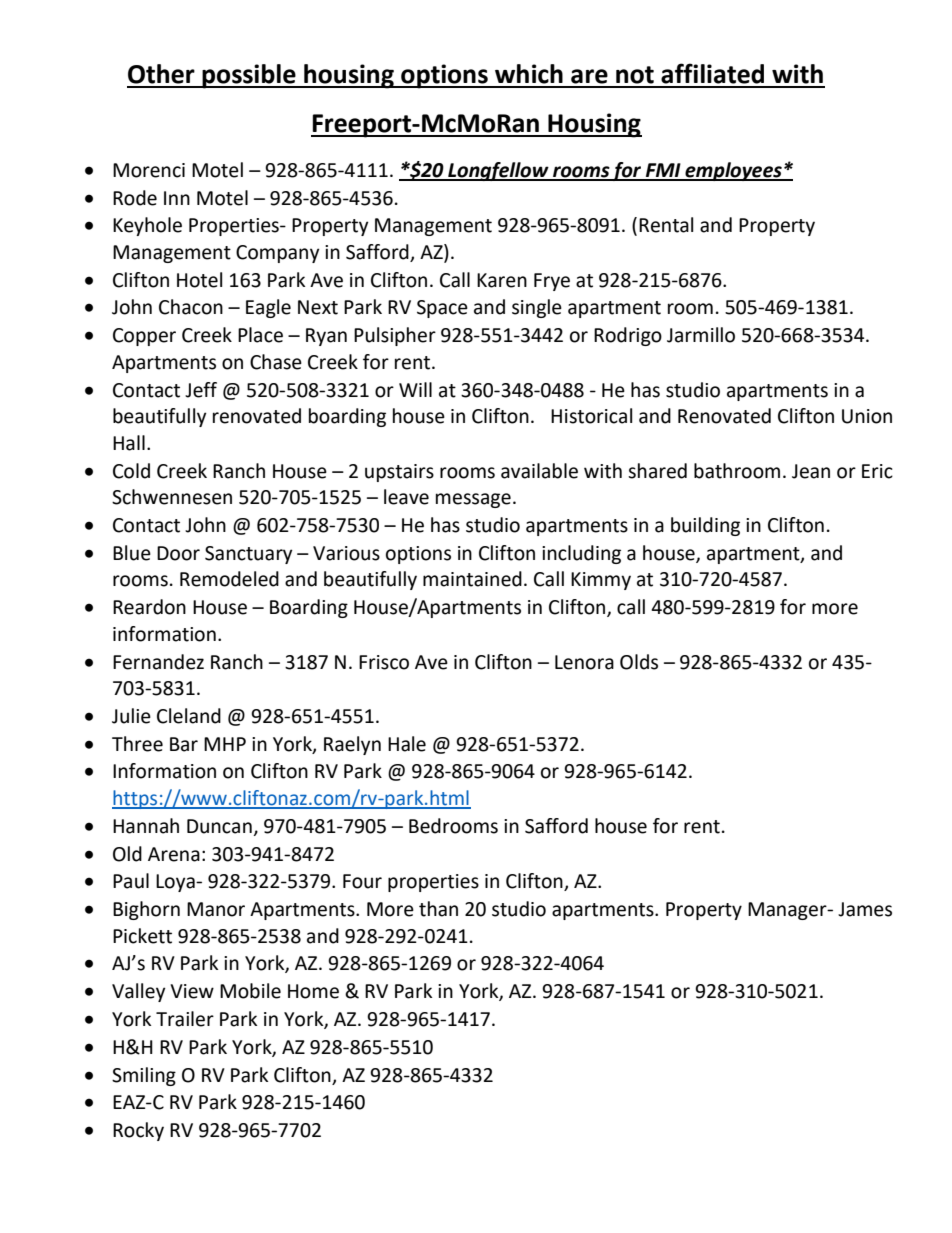  I want to click on Smiling, so click(144, 1076).
